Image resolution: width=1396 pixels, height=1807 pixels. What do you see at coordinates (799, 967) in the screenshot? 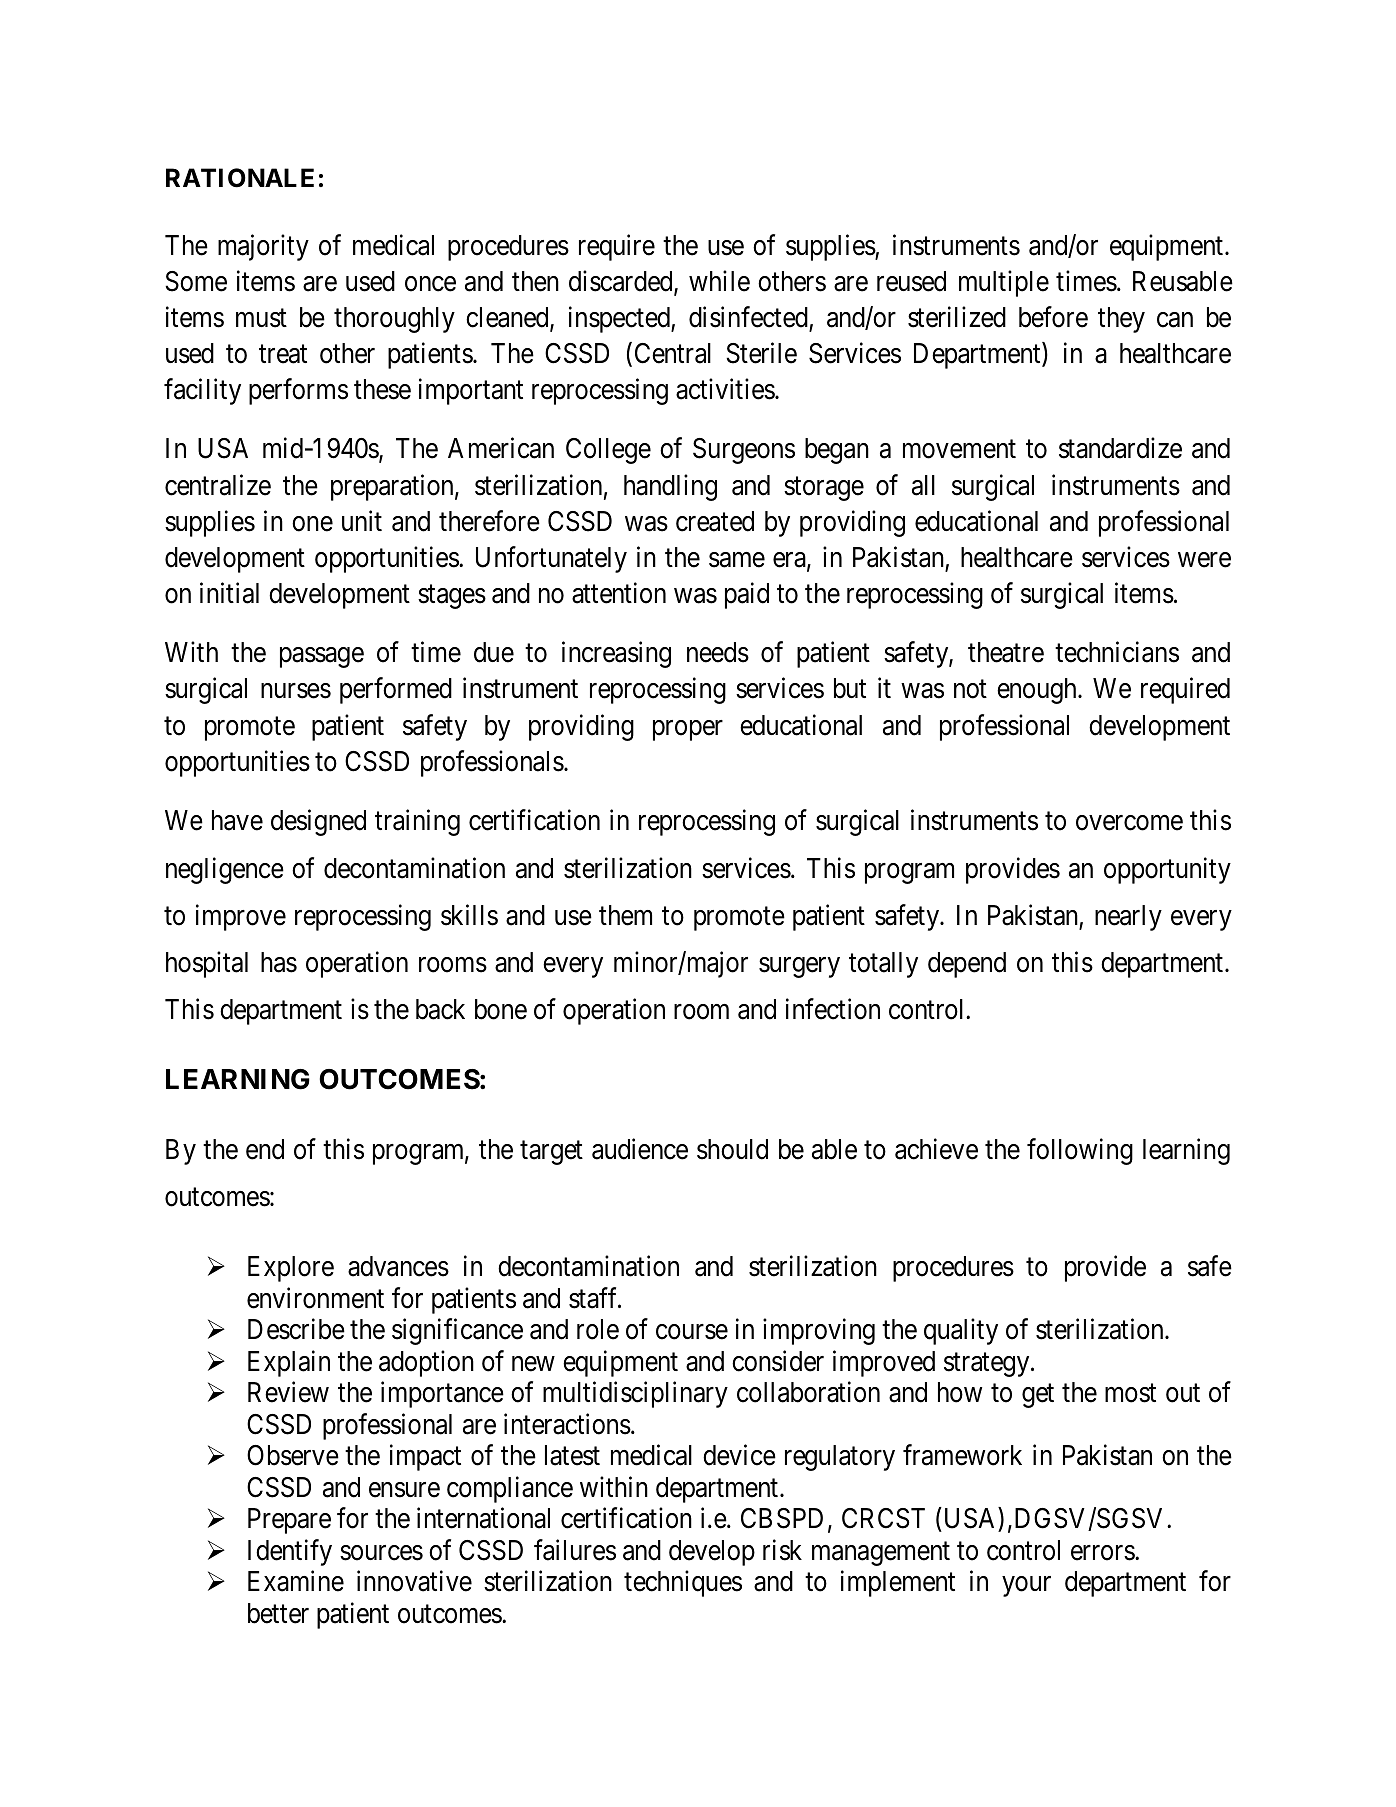
I see `surgery` at bounding box center [799, 967].
